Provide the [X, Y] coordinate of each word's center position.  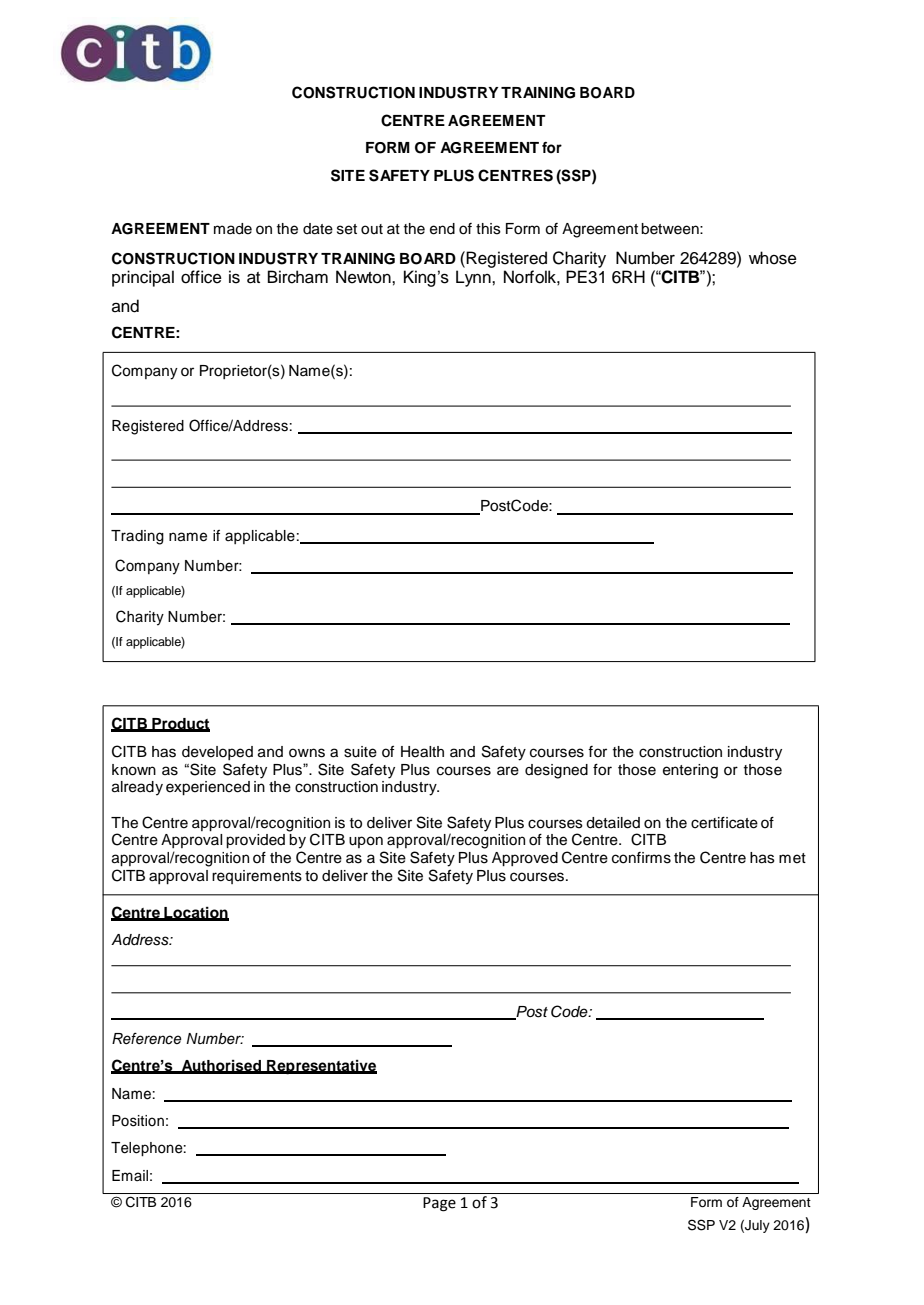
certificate [724, 823]
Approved [525, 859]
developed [217, 753]
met [792, 858]
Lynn [474, 278]
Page [439, 1204]
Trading [137, 537]
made [233, 229]
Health [422, 752]
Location [195, 913]
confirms [641, 858]
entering [690, 771]
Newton [364, 277]
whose [773, 258]
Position [138, 1121]
